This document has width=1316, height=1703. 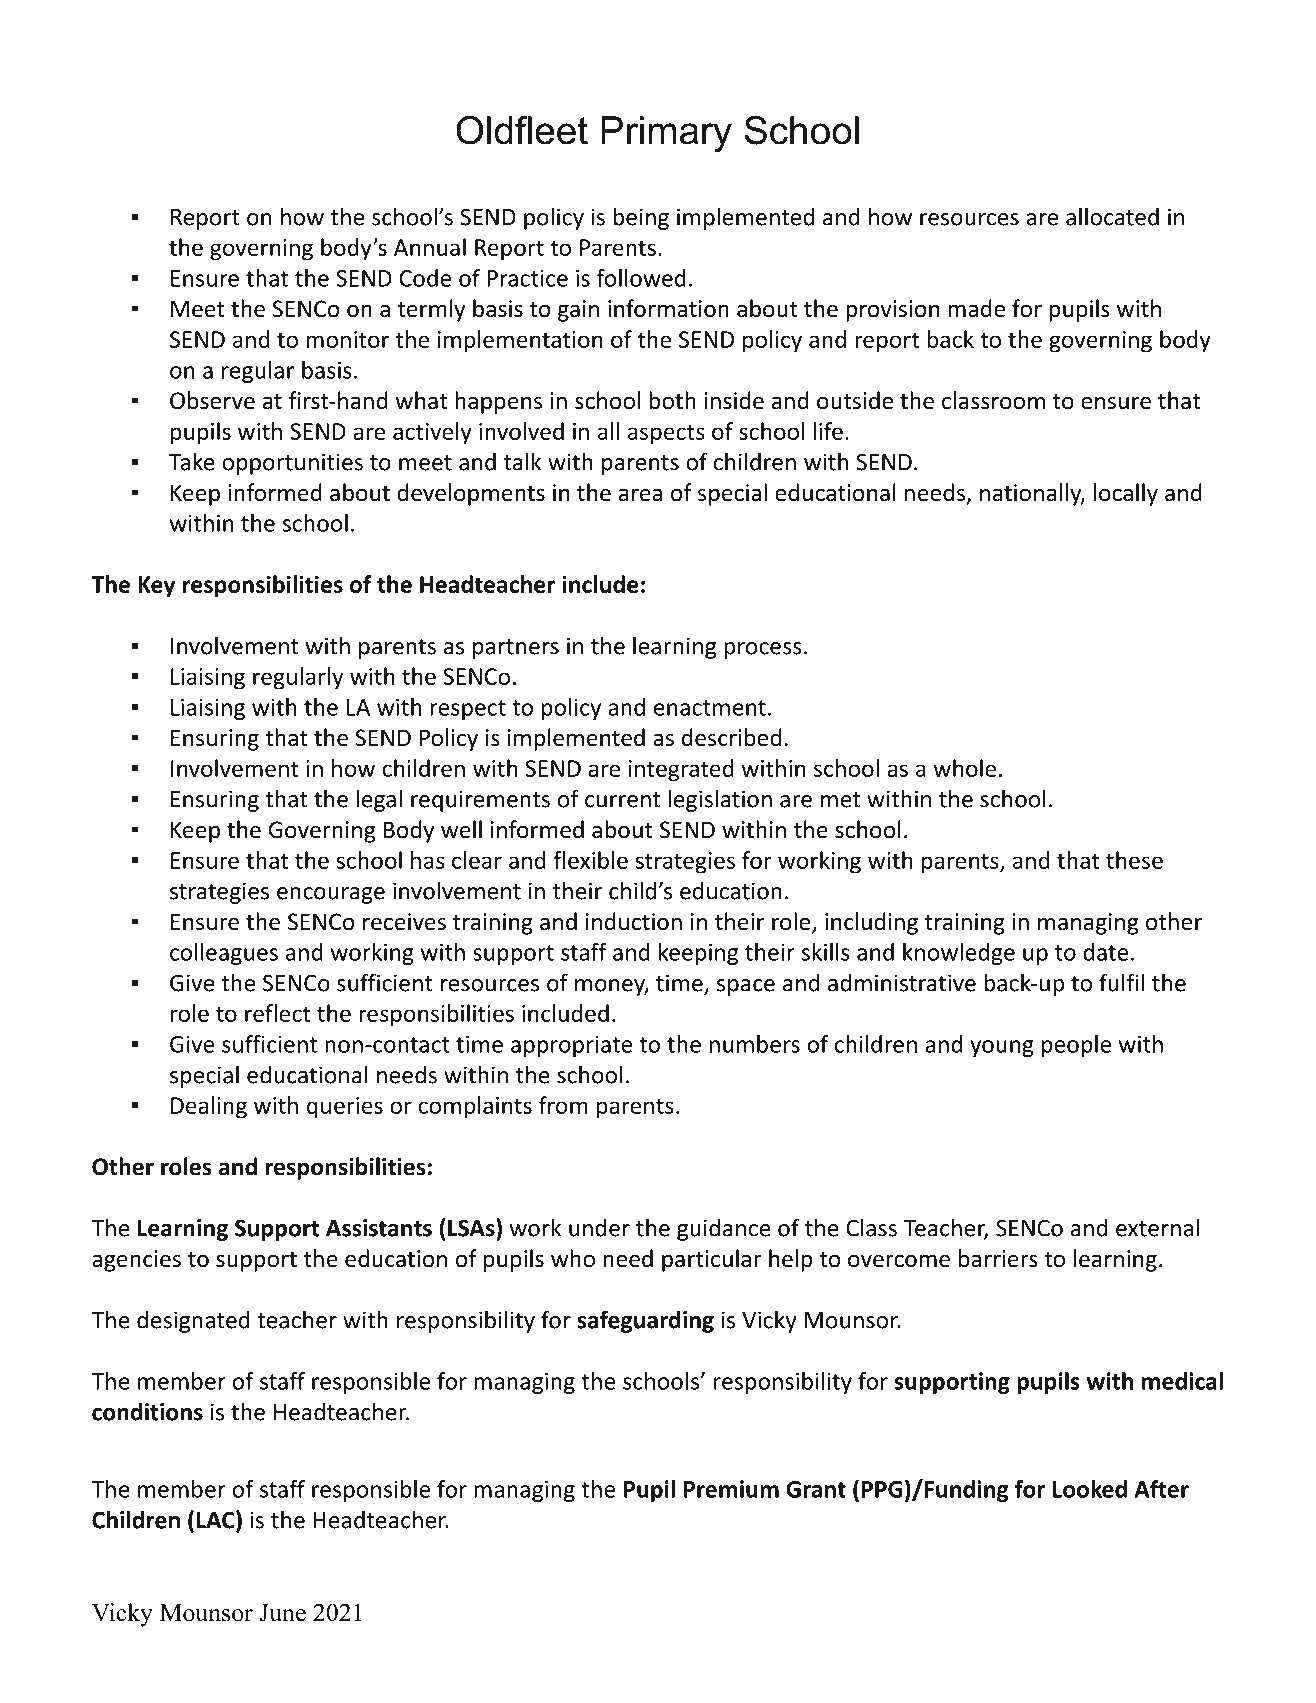 I want to click on people, so click(x=1076, y=1046).
